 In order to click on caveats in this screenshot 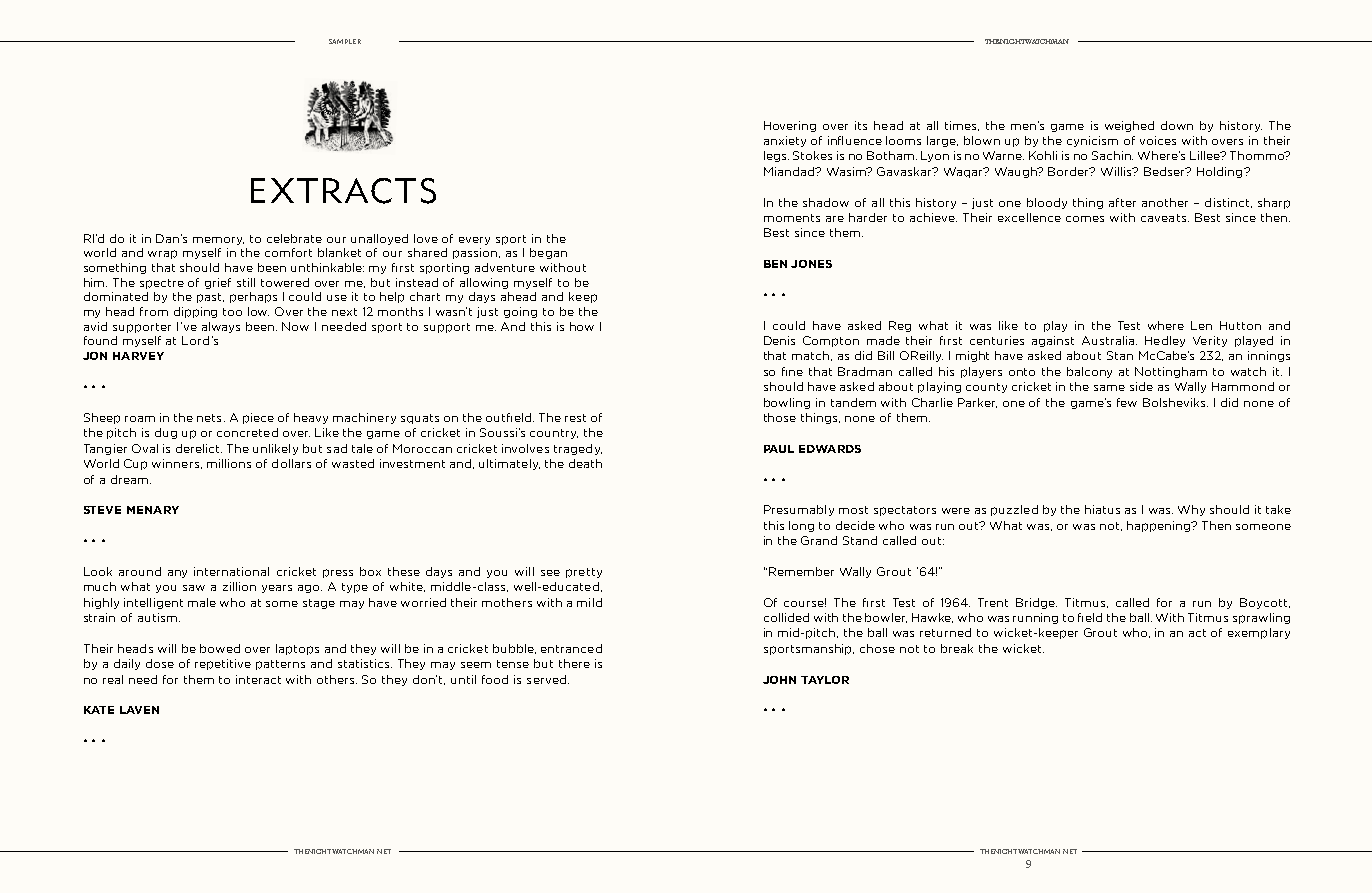, I will do `click(1163, 218)`.
